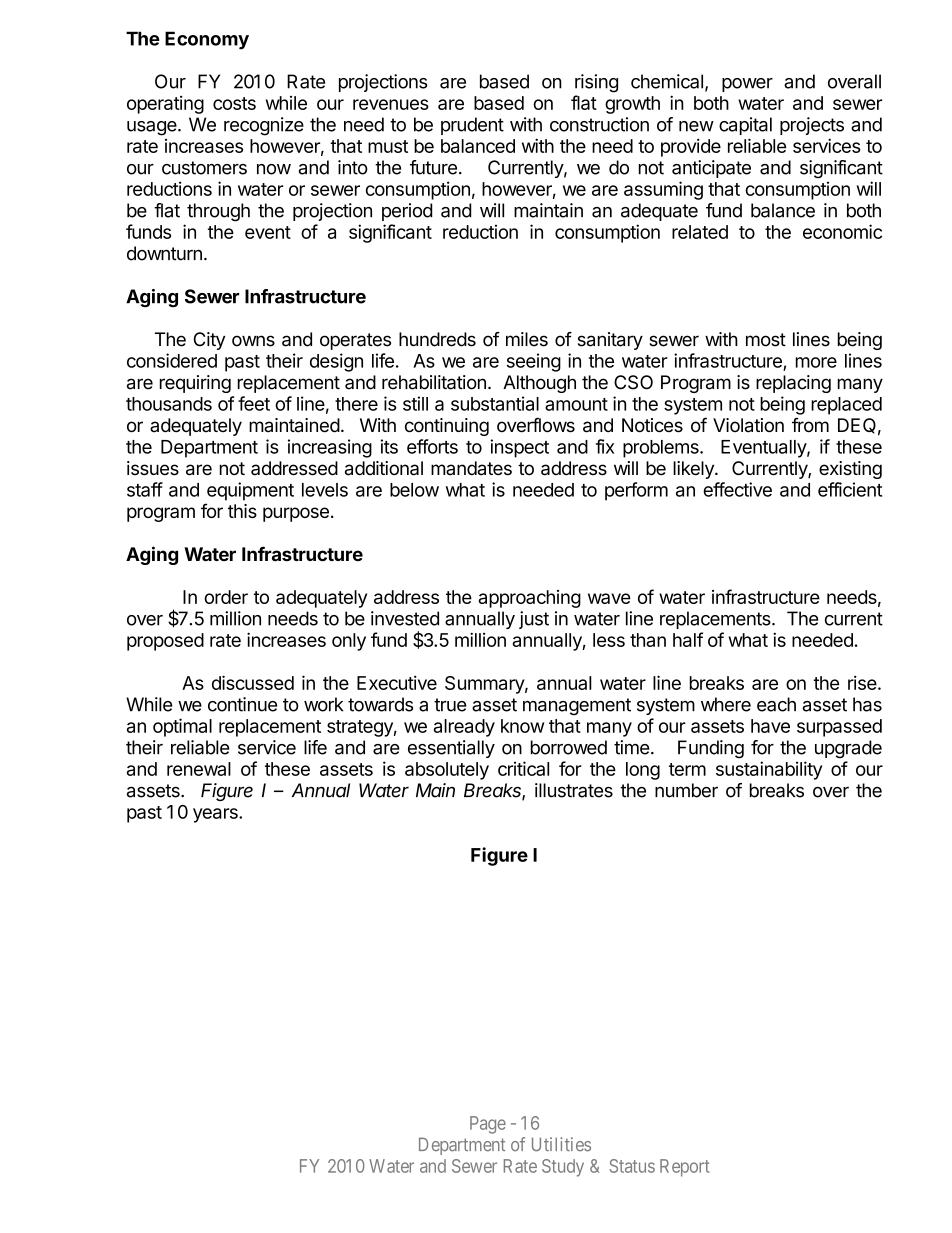 This image has width=952, height=1233. What do you see at coordinates (747, 85) in the image?
I see `power` at bounding box center [747, 85].
